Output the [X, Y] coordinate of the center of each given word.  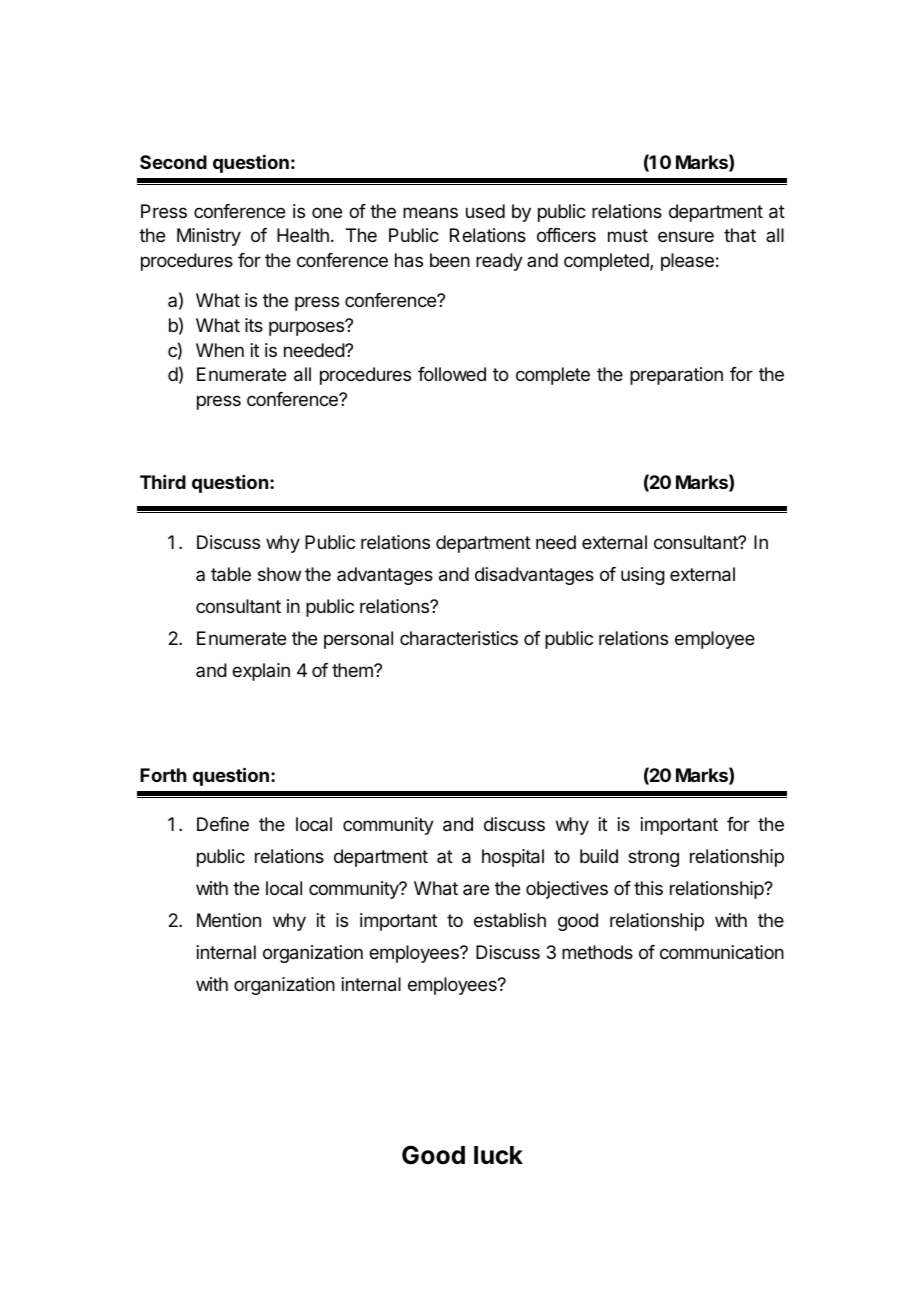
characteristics [459, 638]
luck [498, 1155]
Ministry [209, 237]
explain [261, 672]
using [643, 576]
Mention [229, 920]
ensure [686, 236]
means [430, 213]
